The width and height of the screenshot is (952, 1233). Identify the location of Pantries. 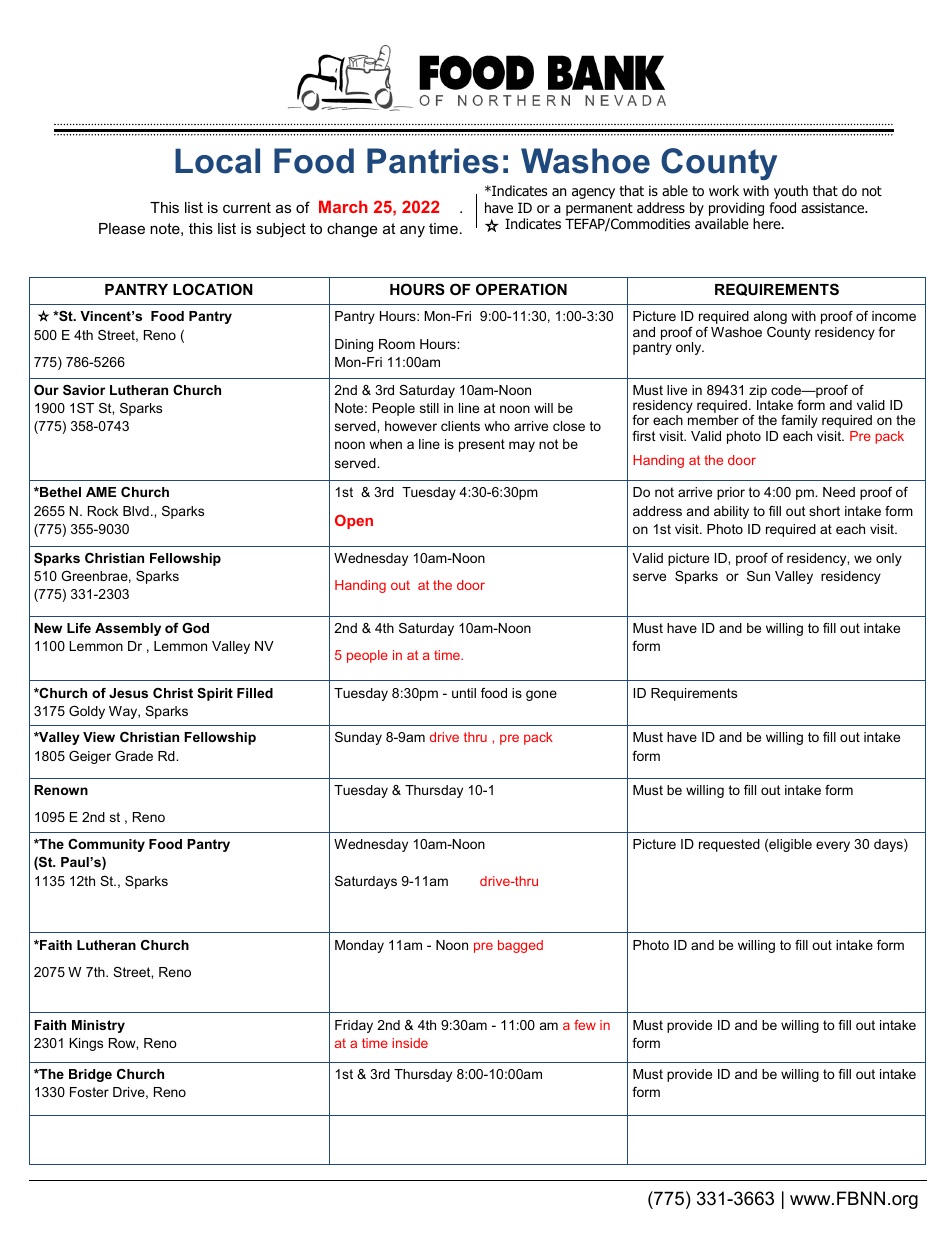
(433, 161).
